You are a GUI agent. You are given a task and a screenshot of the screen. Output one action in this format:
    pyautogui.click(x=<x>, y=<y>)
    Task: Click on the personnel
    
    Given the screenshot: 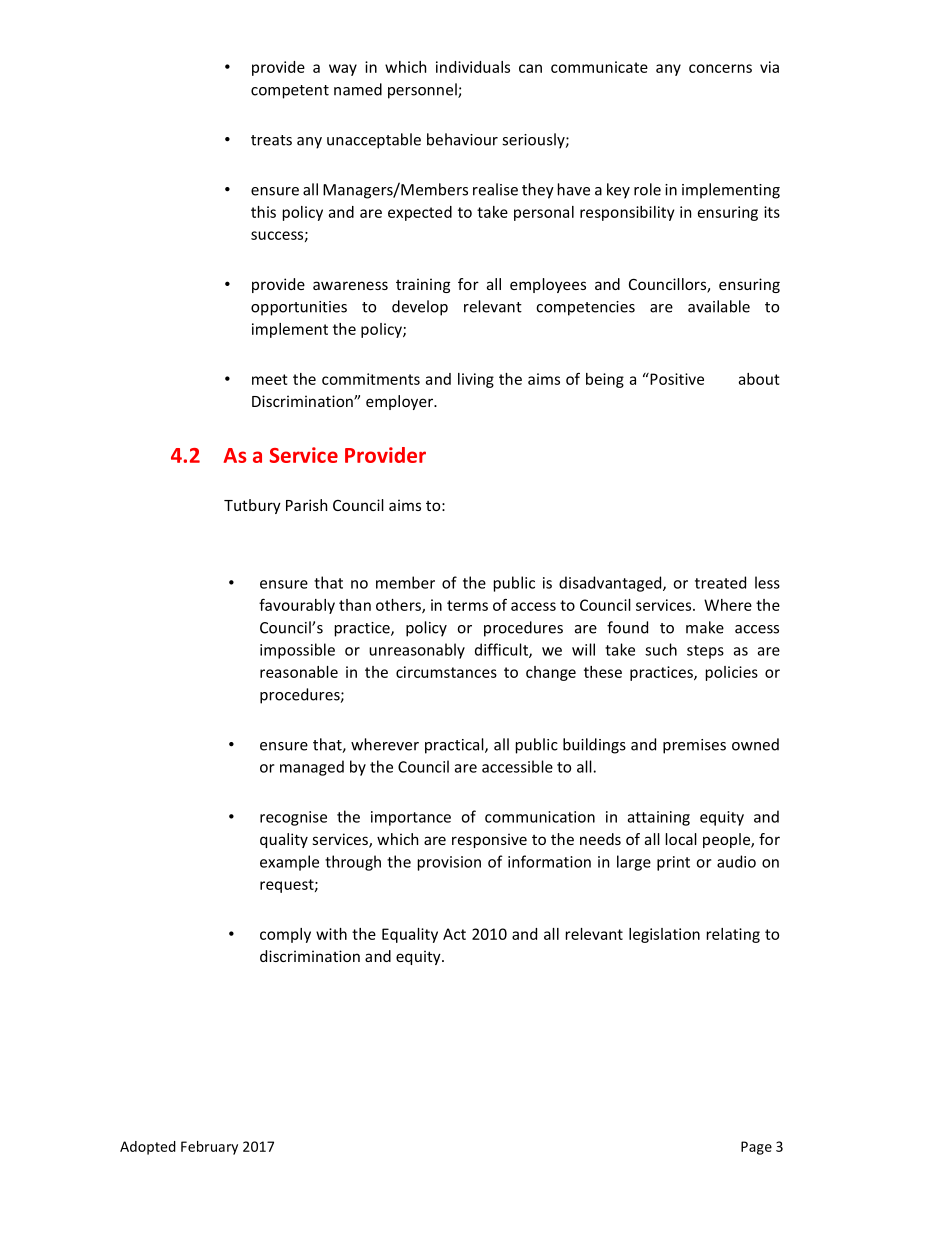 What is the action you would take?
    pyautogui.click(x=423, y=91)
